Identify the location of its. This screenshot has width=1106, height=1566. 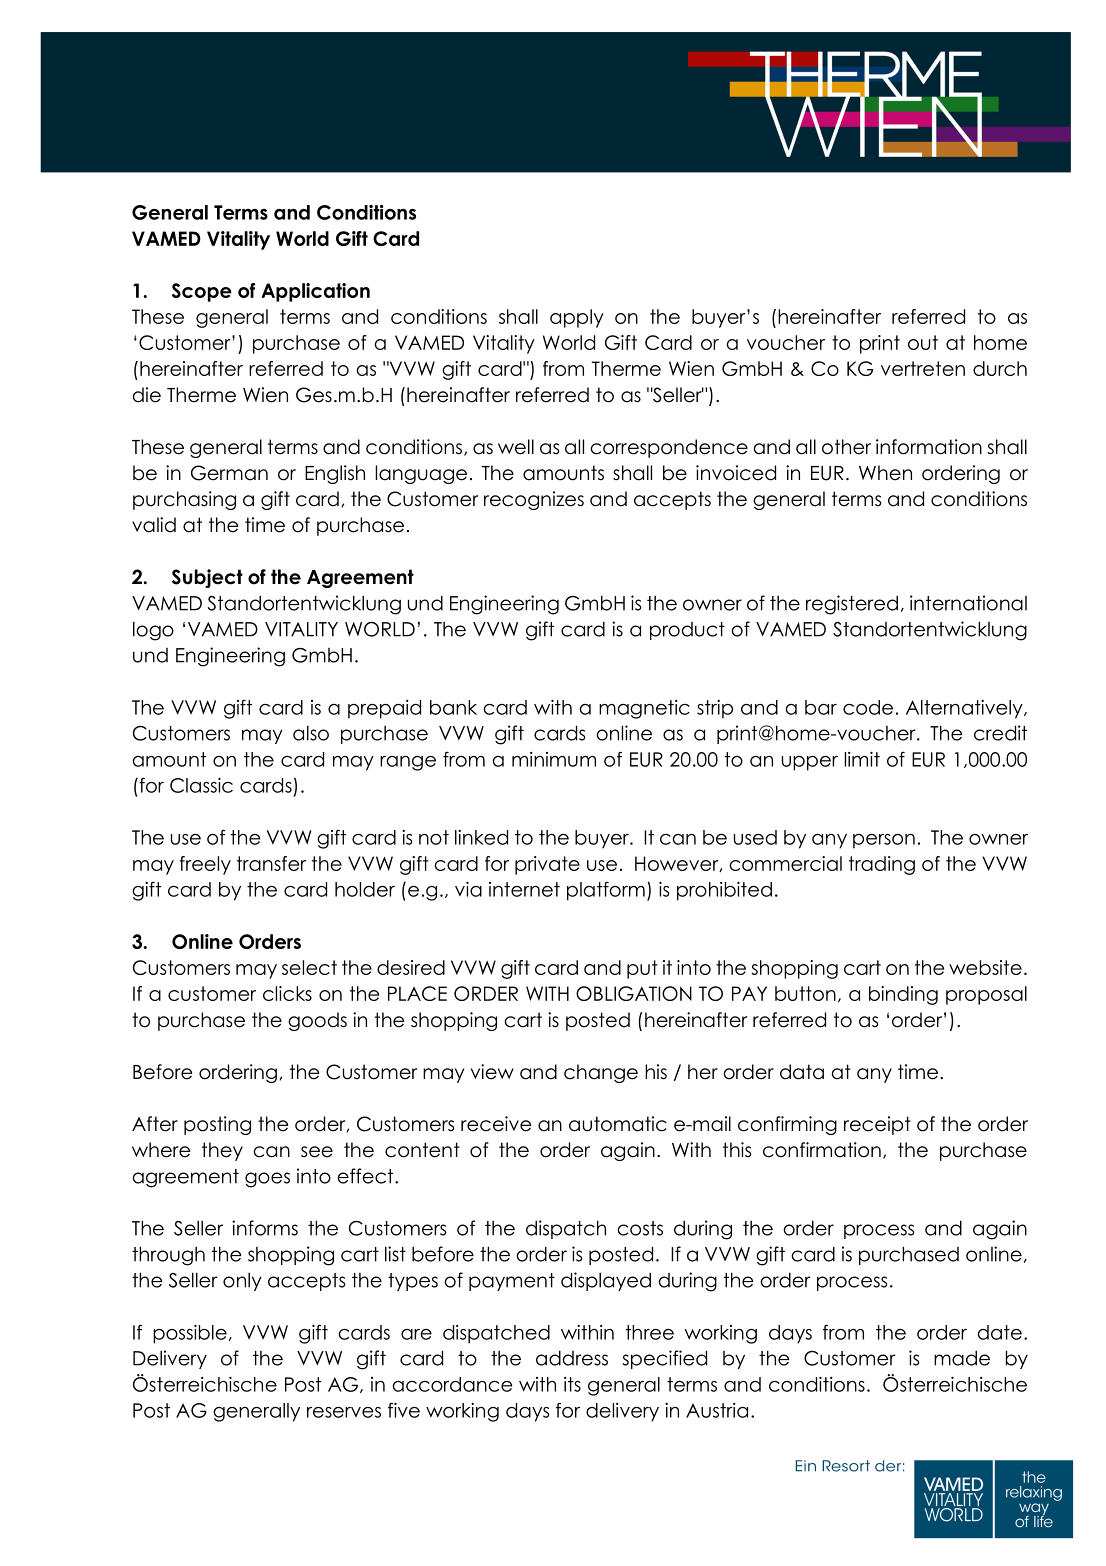
(572, 1384).
